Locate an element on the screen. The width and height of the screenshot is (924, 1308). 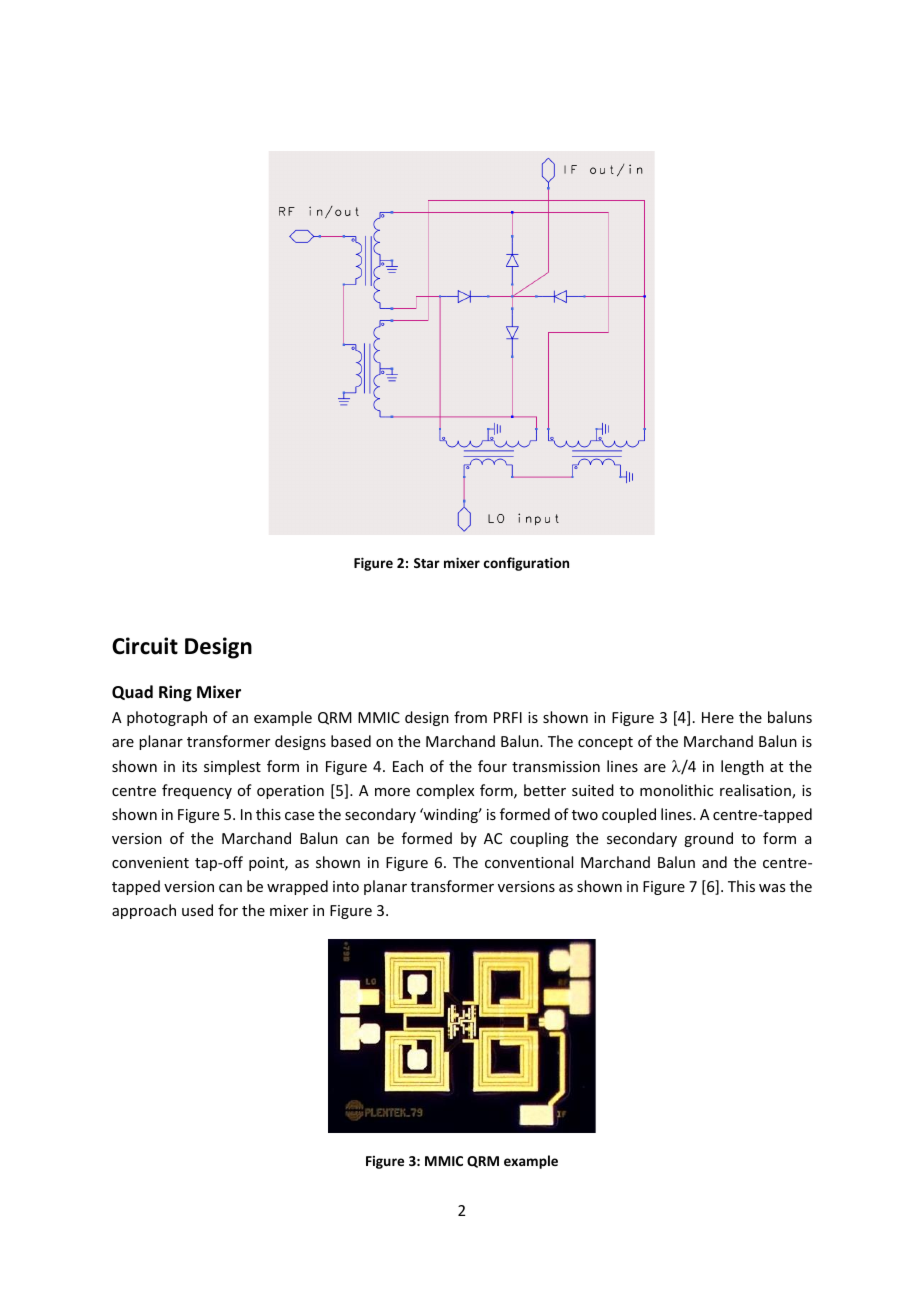
into is located at coordinates (346, 886).
